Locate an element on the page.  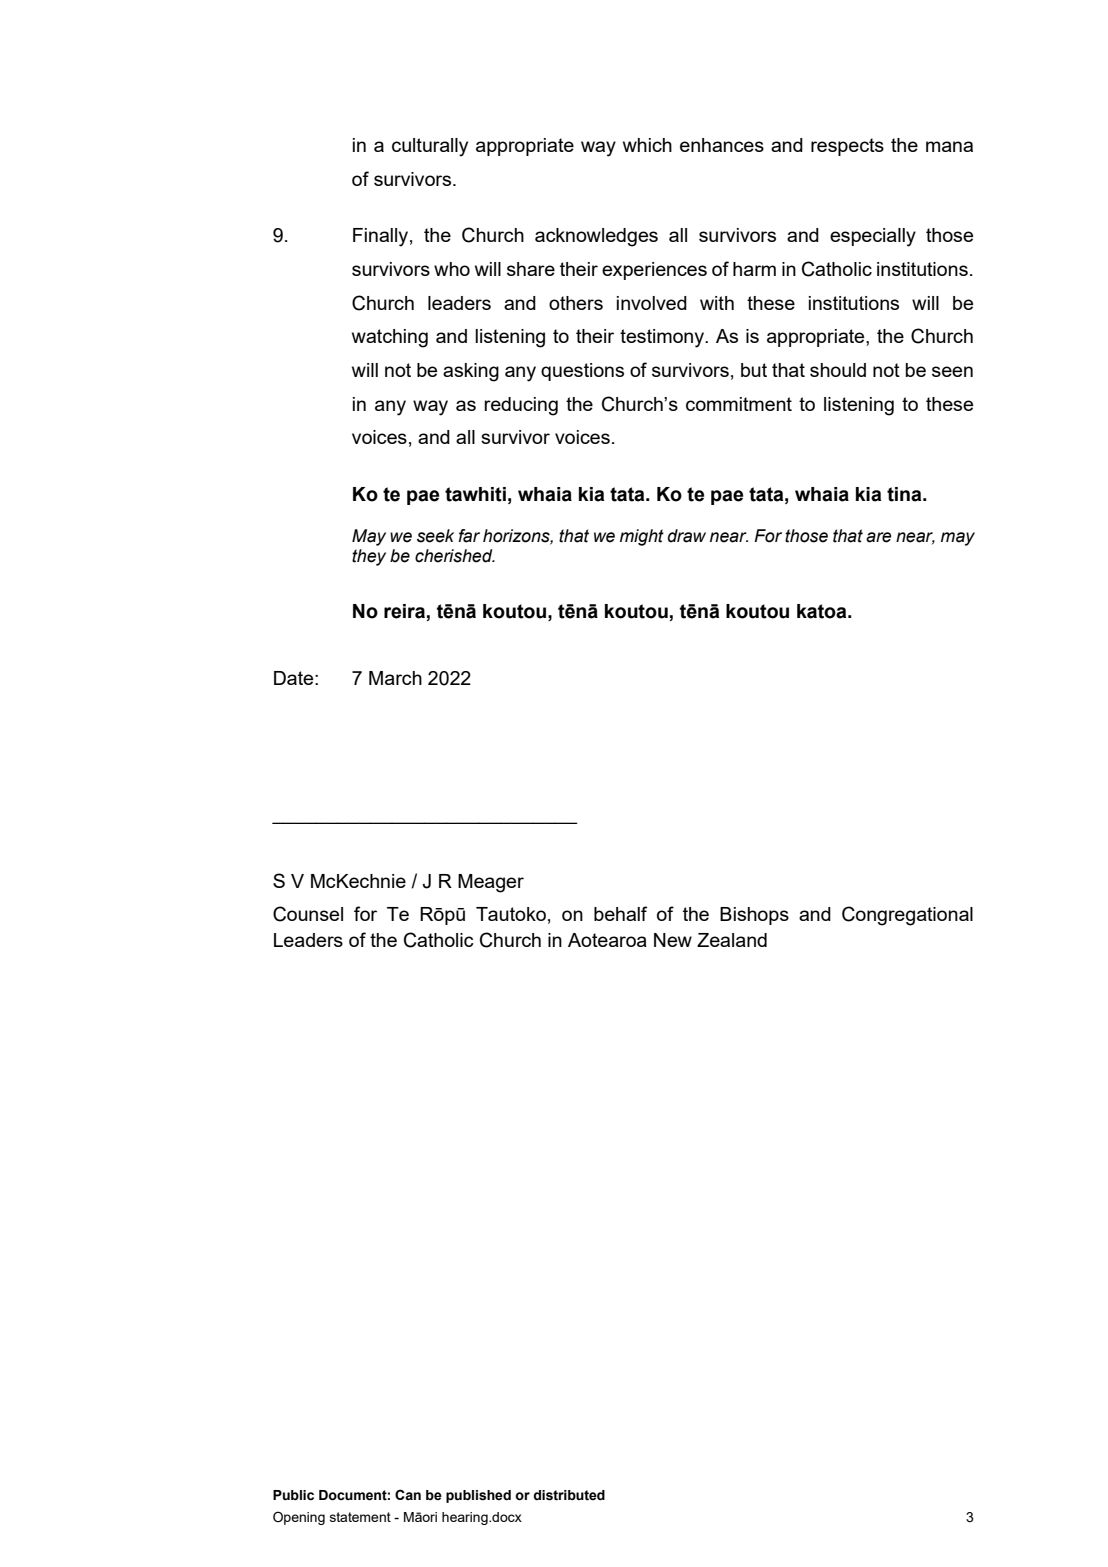
should is located at coordinates (838, 370).
